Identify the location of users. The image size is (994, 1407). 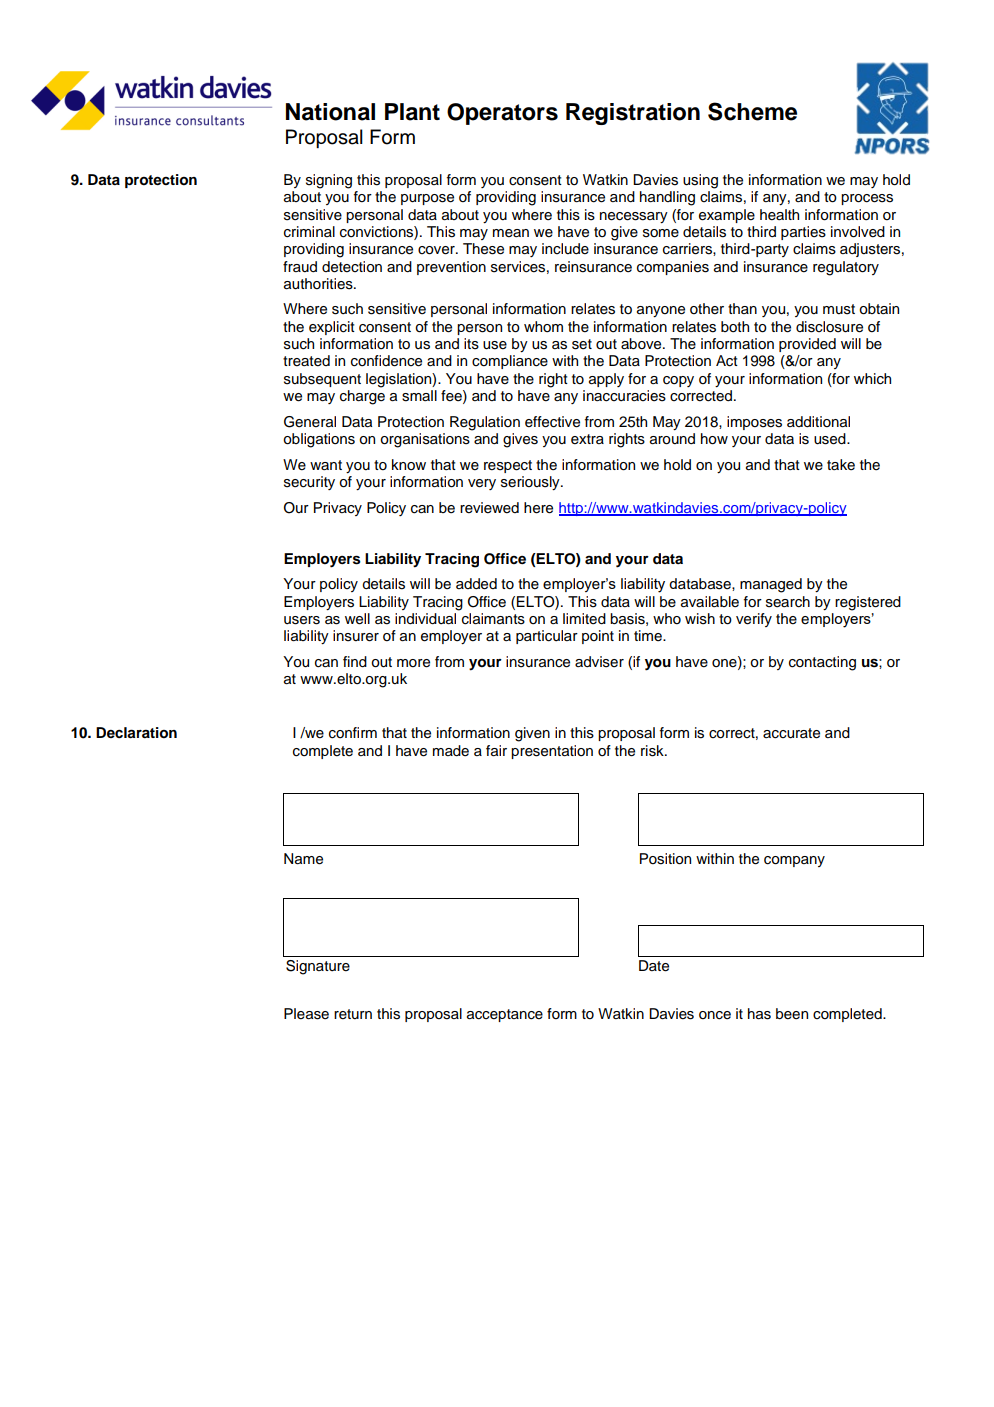
(302, 620).
